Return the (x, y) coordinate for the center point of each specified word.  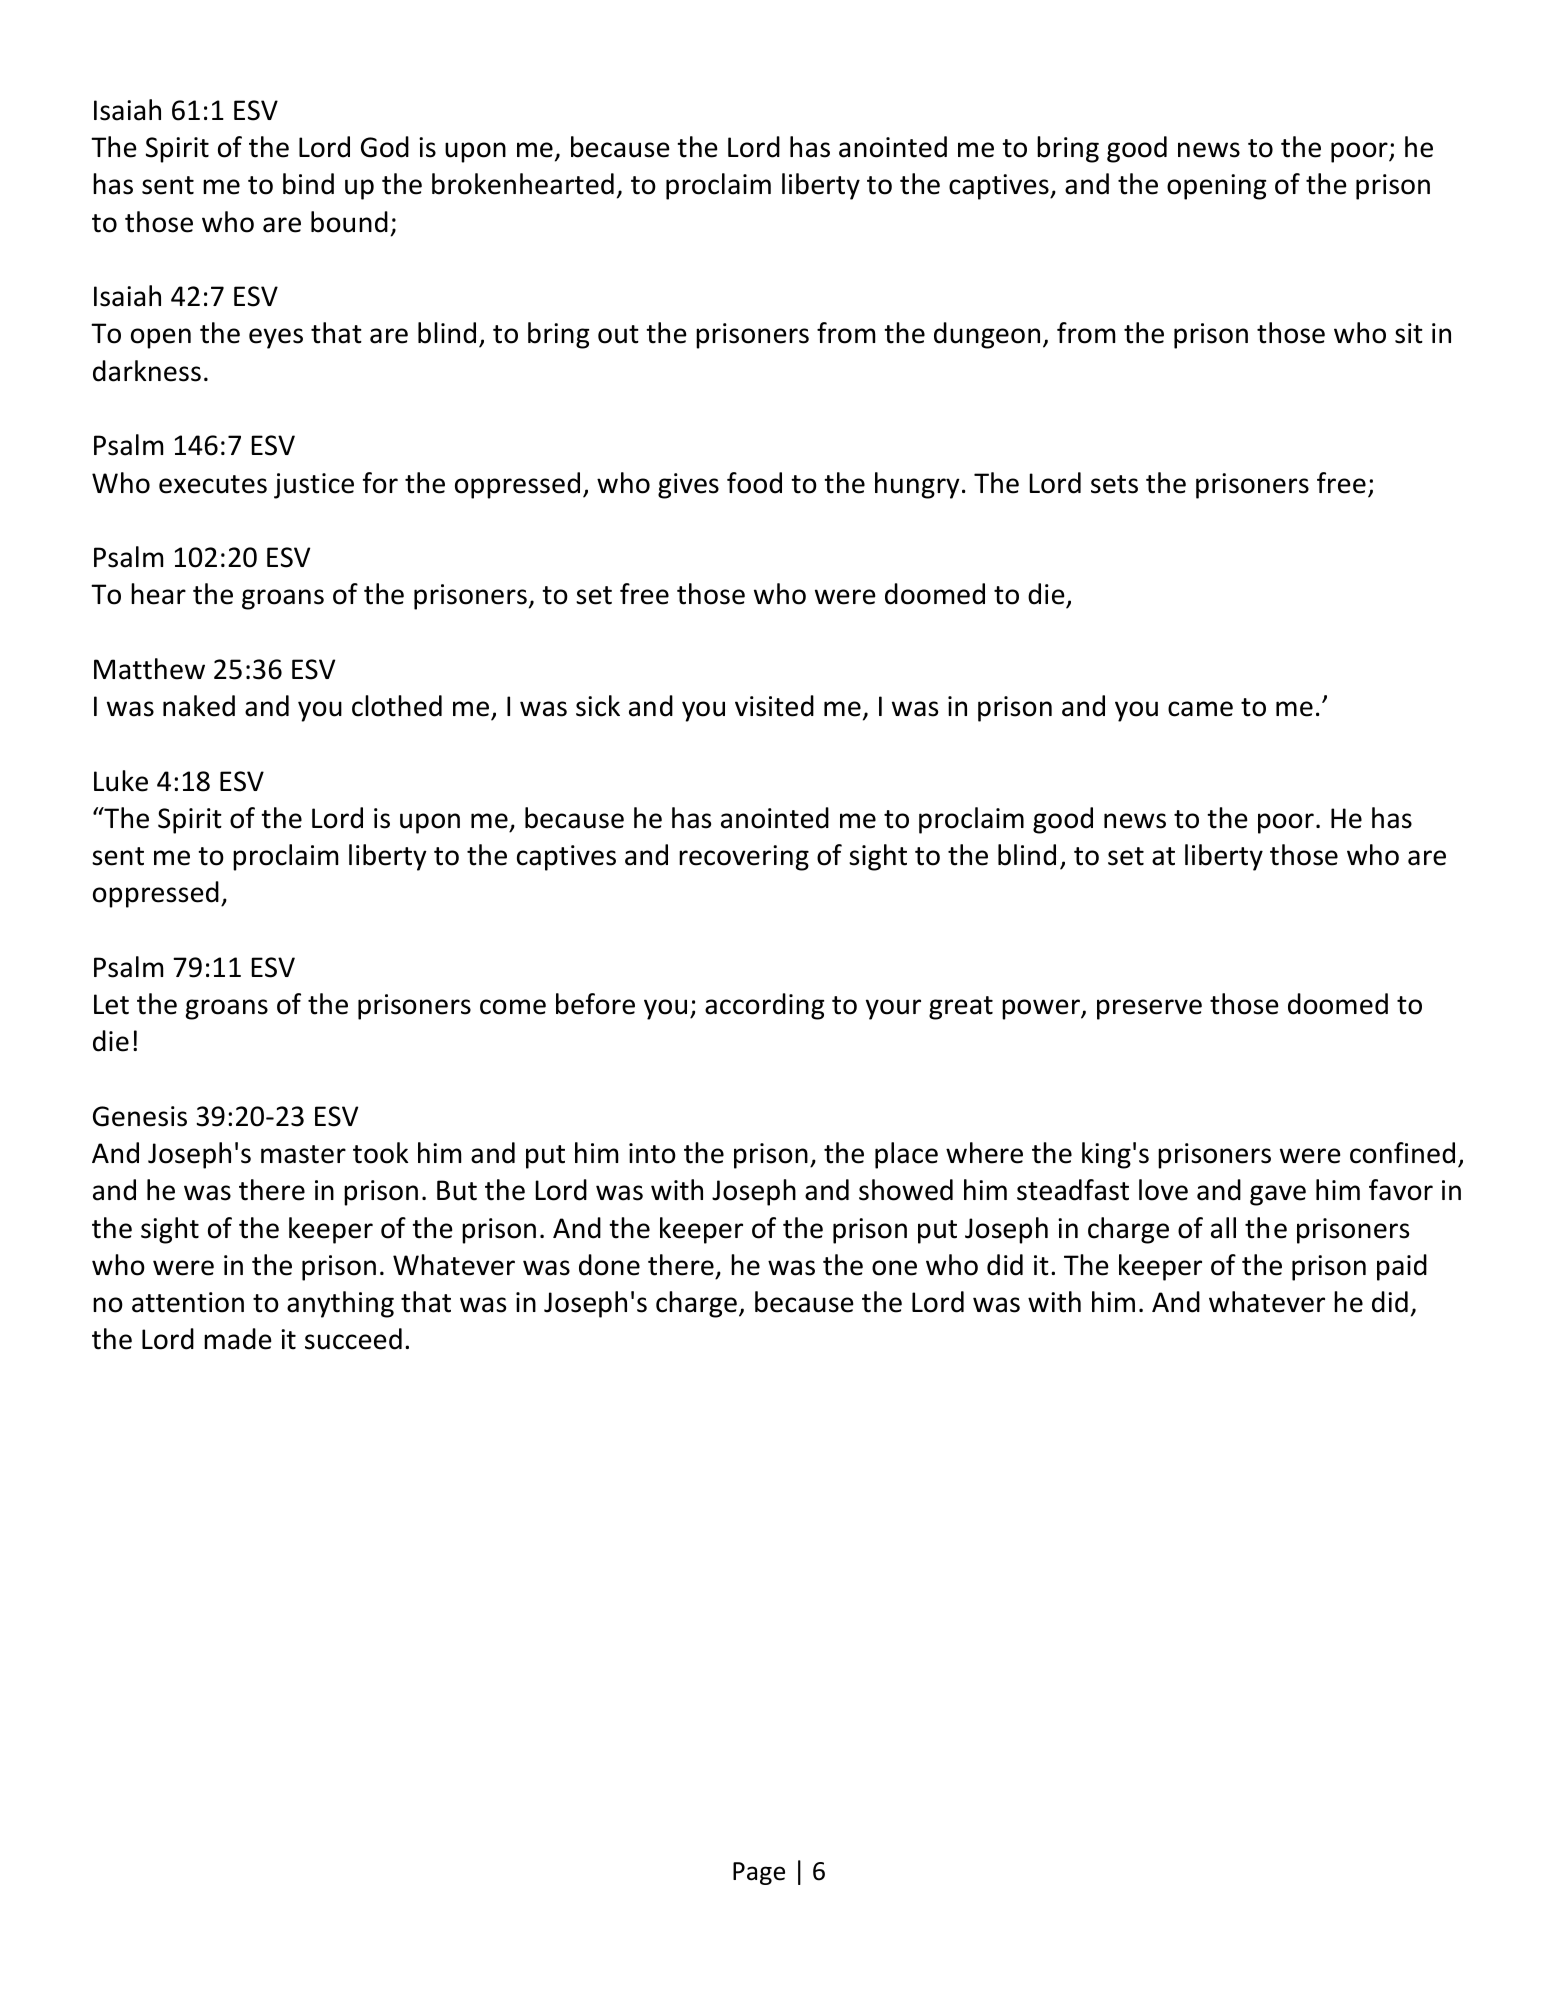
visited (774, 706)
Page (759, 1873)
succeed (353, 1339)
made (238, 1339)
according (764, 1006)
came (1200, 709)
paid (1402, 1267)
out (618, 334)
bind (308, 184)
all (1223, 1228)
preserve (1149, 1009)
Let (111, 1004)
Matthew (149, 669)
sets (1114, 484)
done (609, 1265)
